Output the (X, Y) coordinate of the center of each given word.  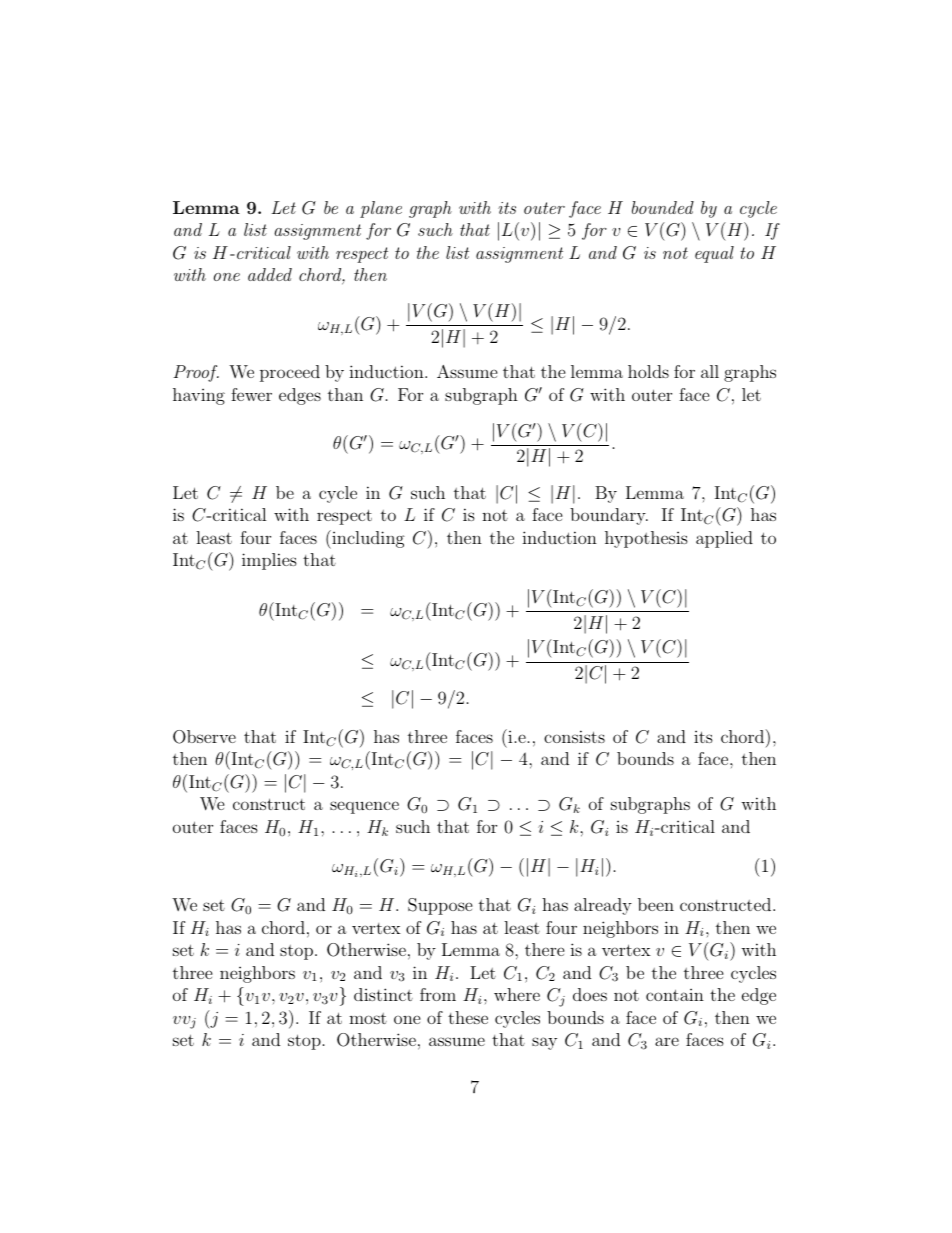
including (367, 539)
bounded (663, 207)
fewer (251, 394)
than (345, 394)
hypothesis (646, 539)
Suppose (440, 906)
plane (381, 209)
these (468, 1017)
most (368, 1018)
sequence (364, 807)
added (270, 274)
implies (269, 561)
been (656, 904)
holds (648, 371)
